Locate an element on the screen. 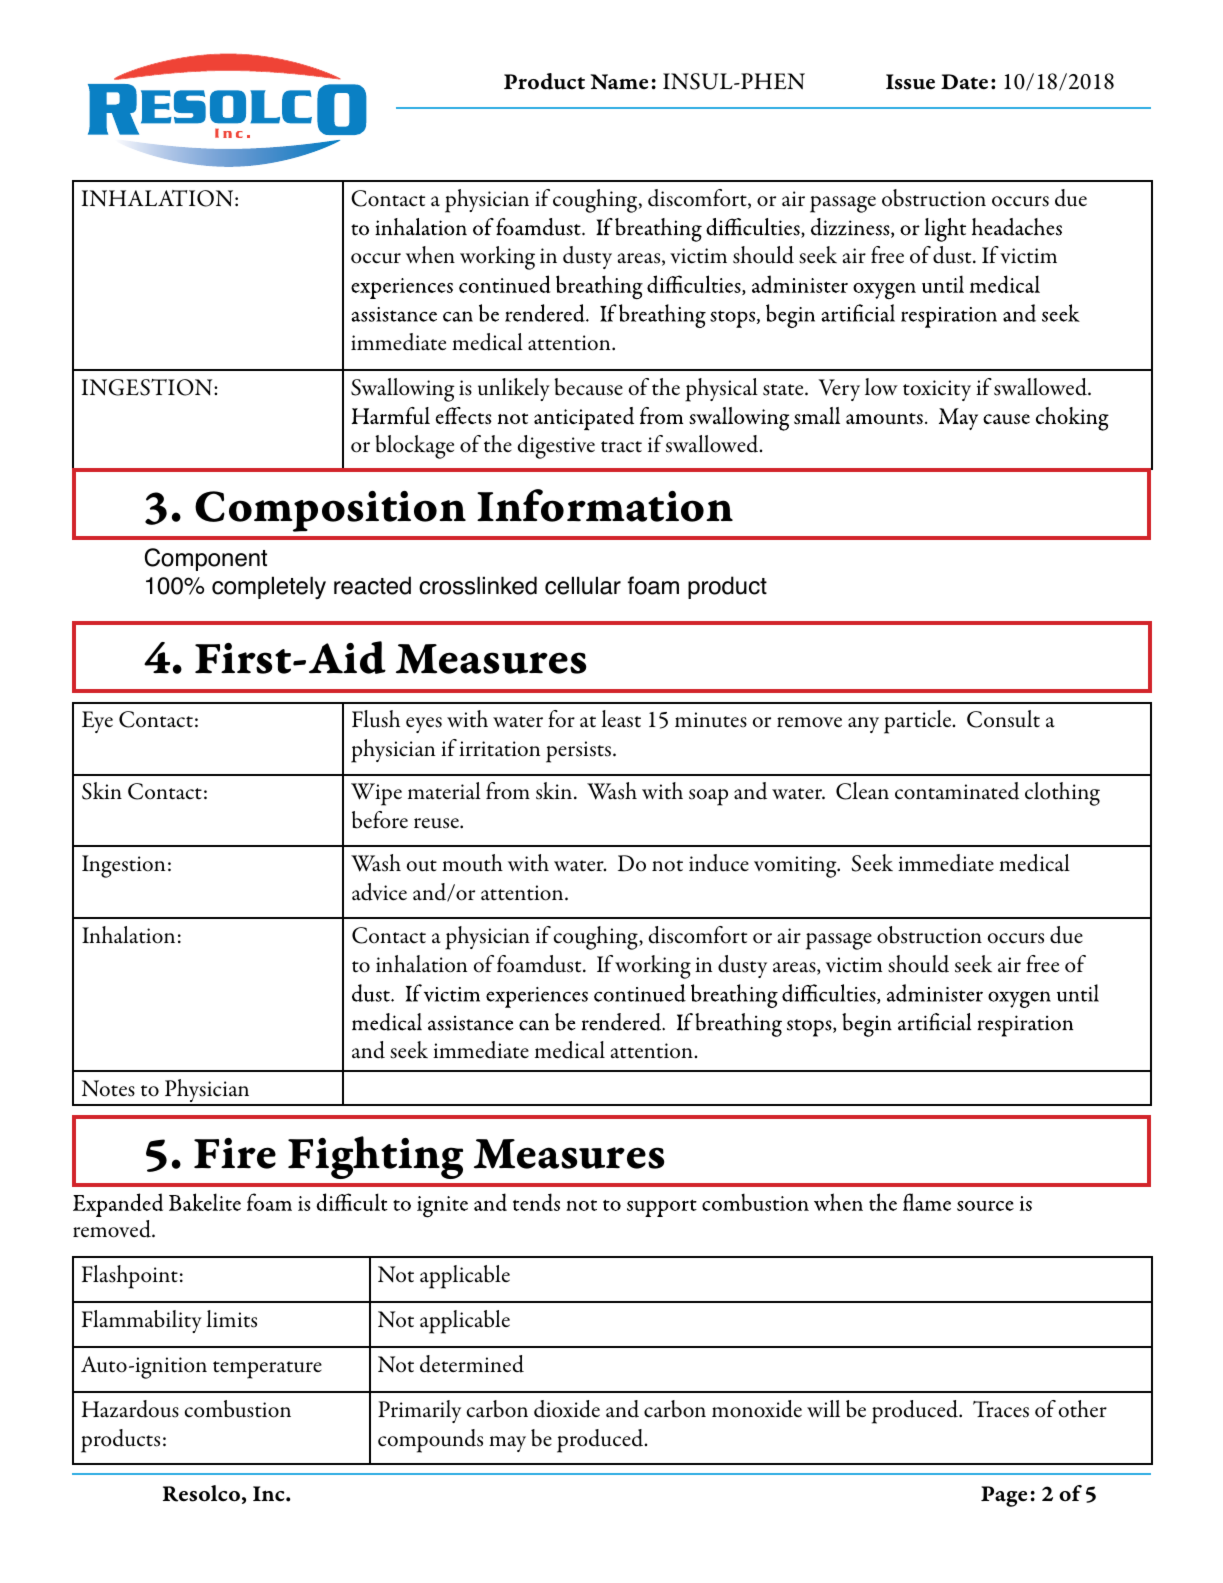 This screenshot has width=1223, height=1583. Fire is located at coordinates (235, 1153).
